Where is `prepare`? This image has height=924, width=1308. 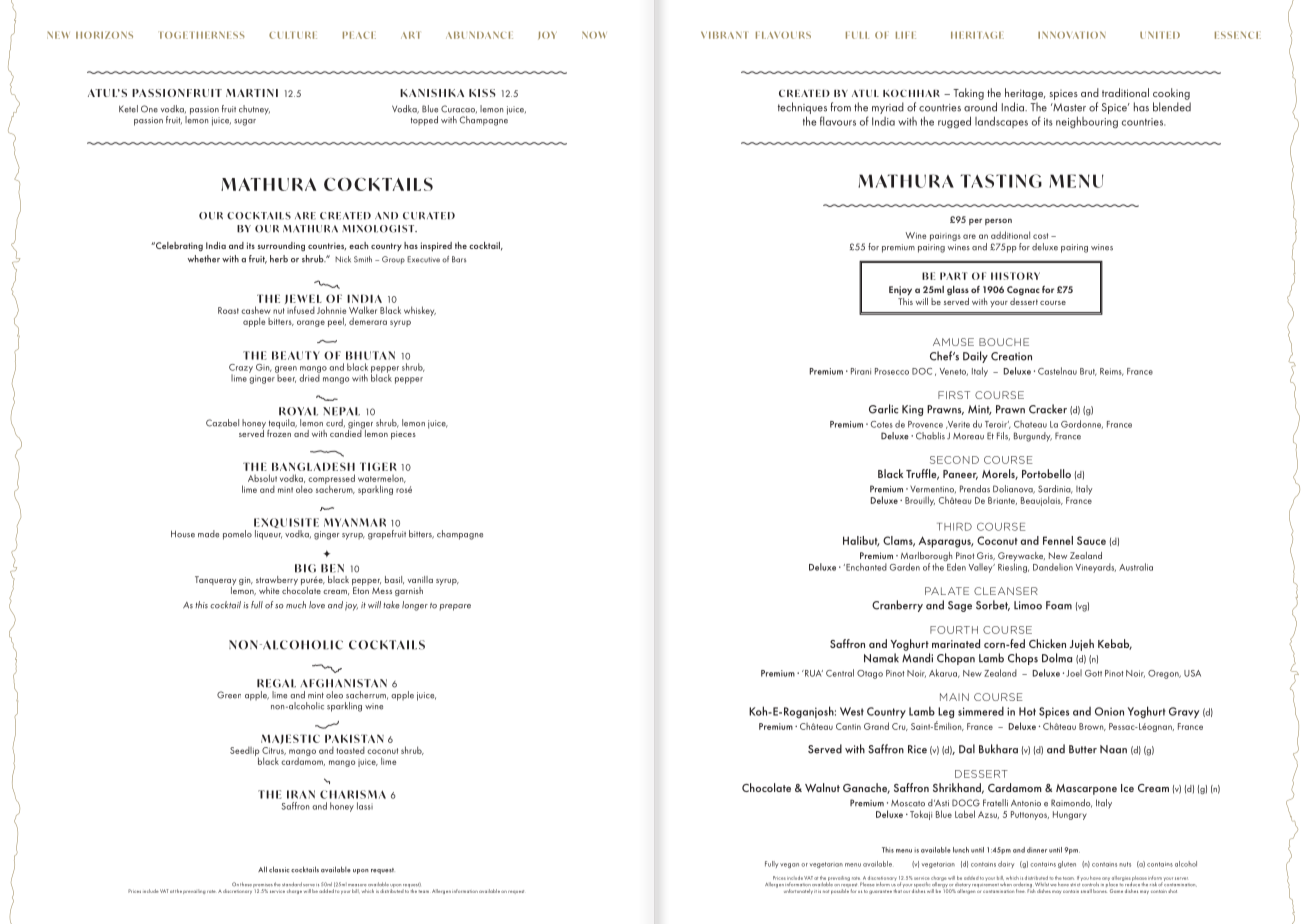
prepare is located at coordinates (455, 607).
